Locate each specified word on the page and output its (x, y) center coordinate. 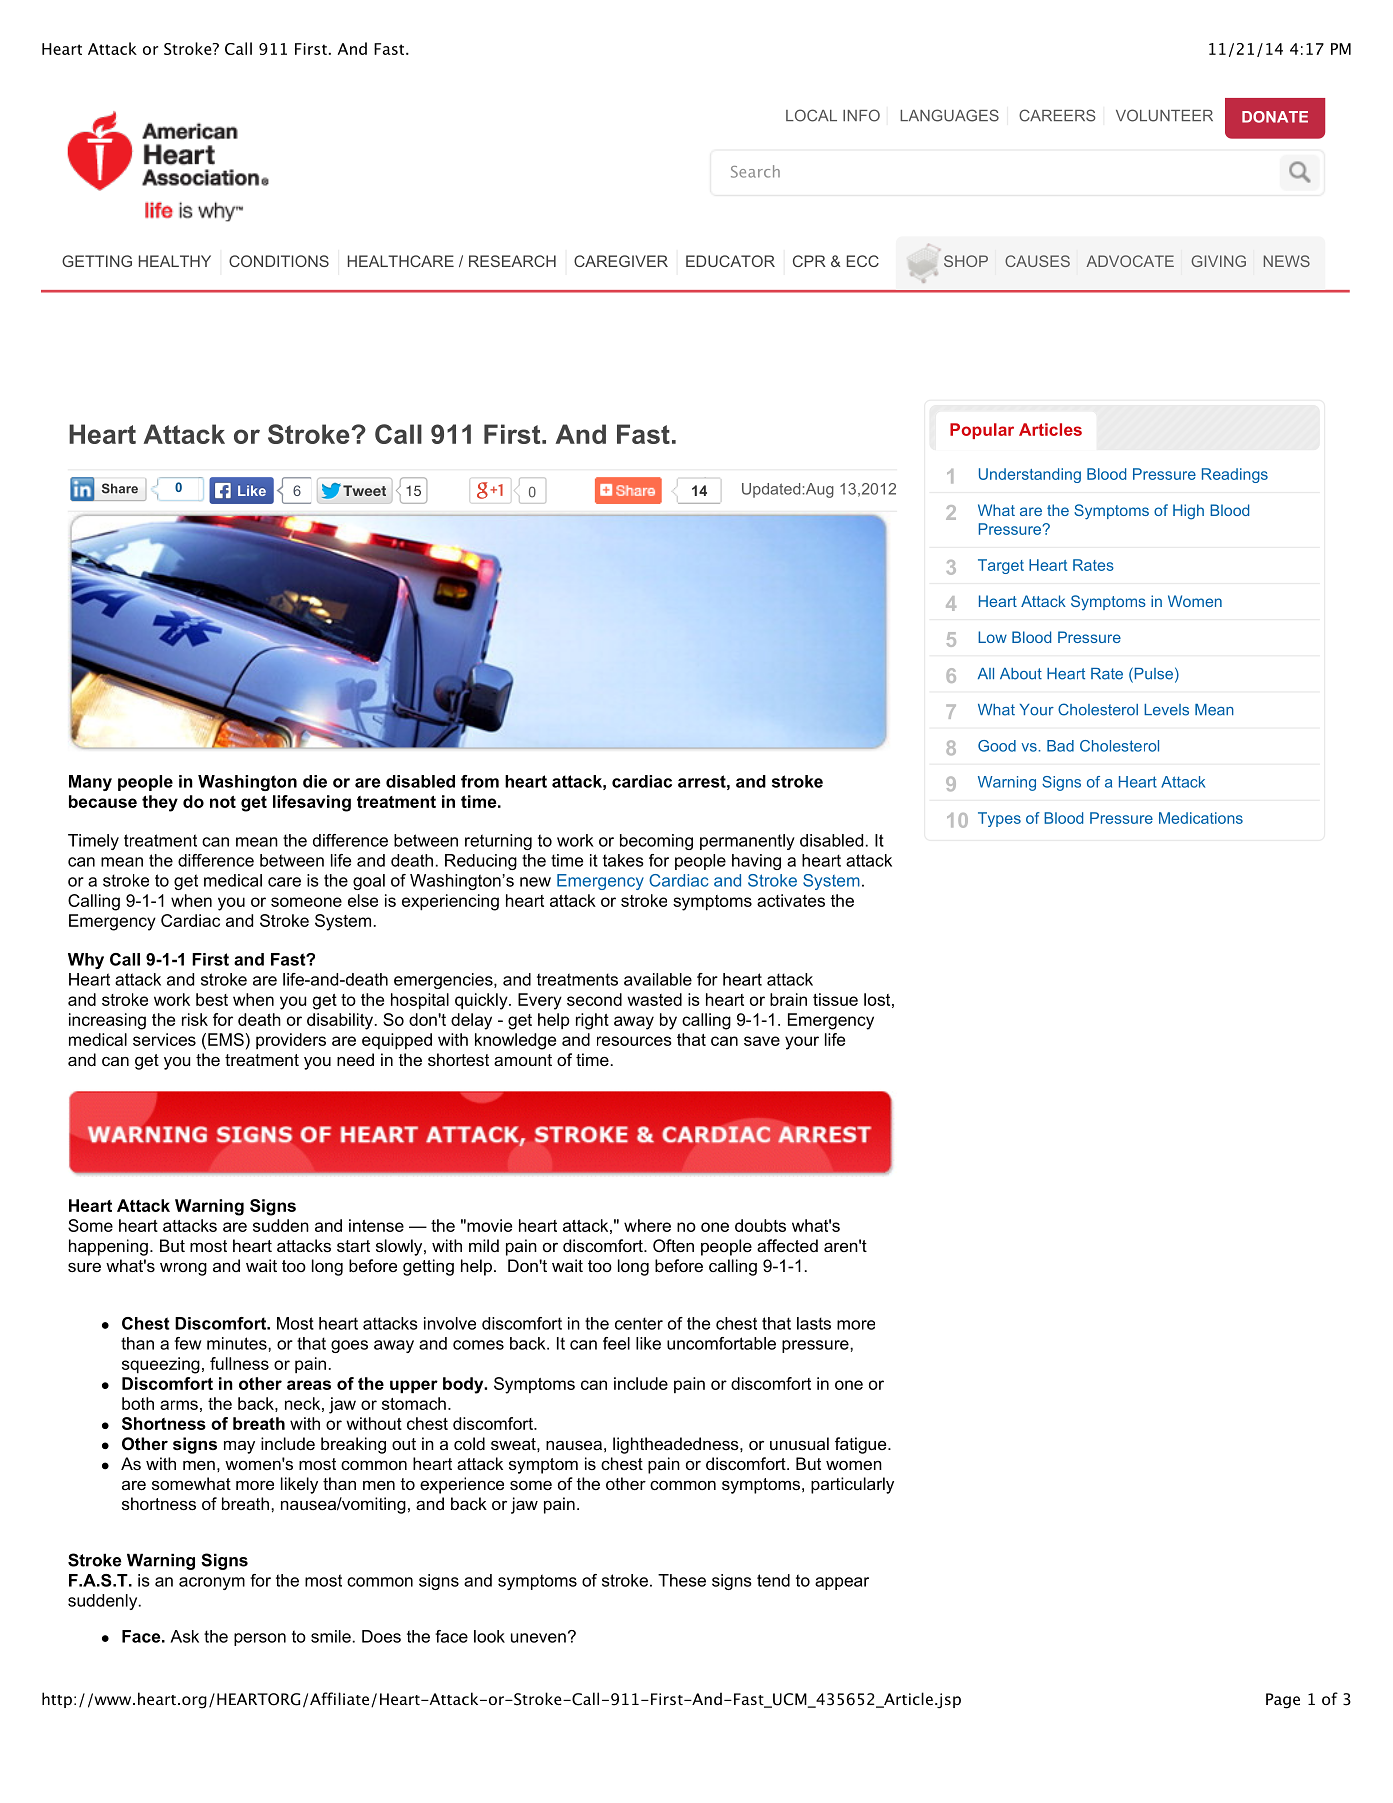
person (260, 1639)
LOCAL (811, 115)
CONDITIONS (279, 261)
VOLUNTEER (1164, 115)
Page (1283, 1701)
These (682, 1580)
